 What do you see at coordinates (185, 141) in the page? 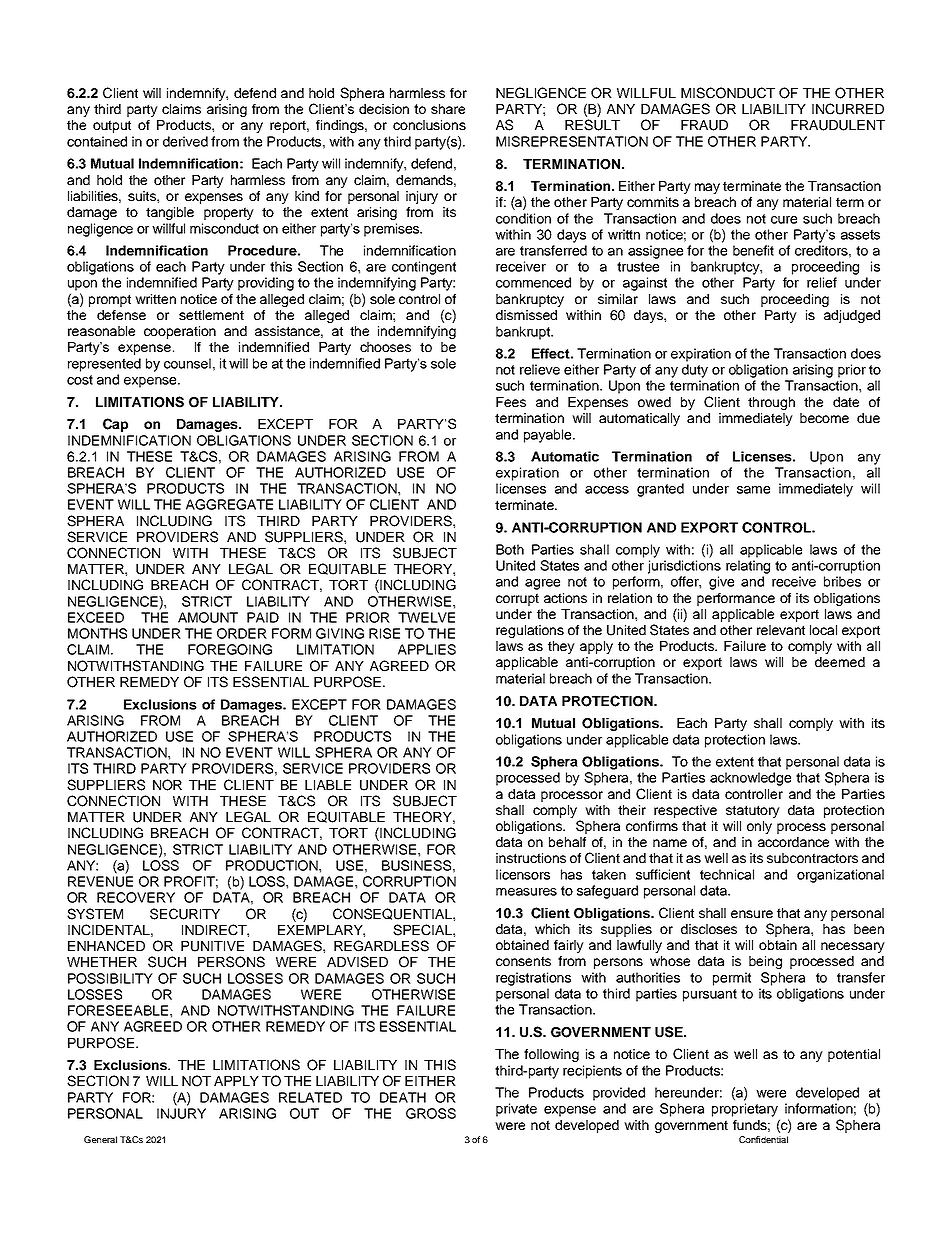
I see `derived` at bounding box center [185, 141].
